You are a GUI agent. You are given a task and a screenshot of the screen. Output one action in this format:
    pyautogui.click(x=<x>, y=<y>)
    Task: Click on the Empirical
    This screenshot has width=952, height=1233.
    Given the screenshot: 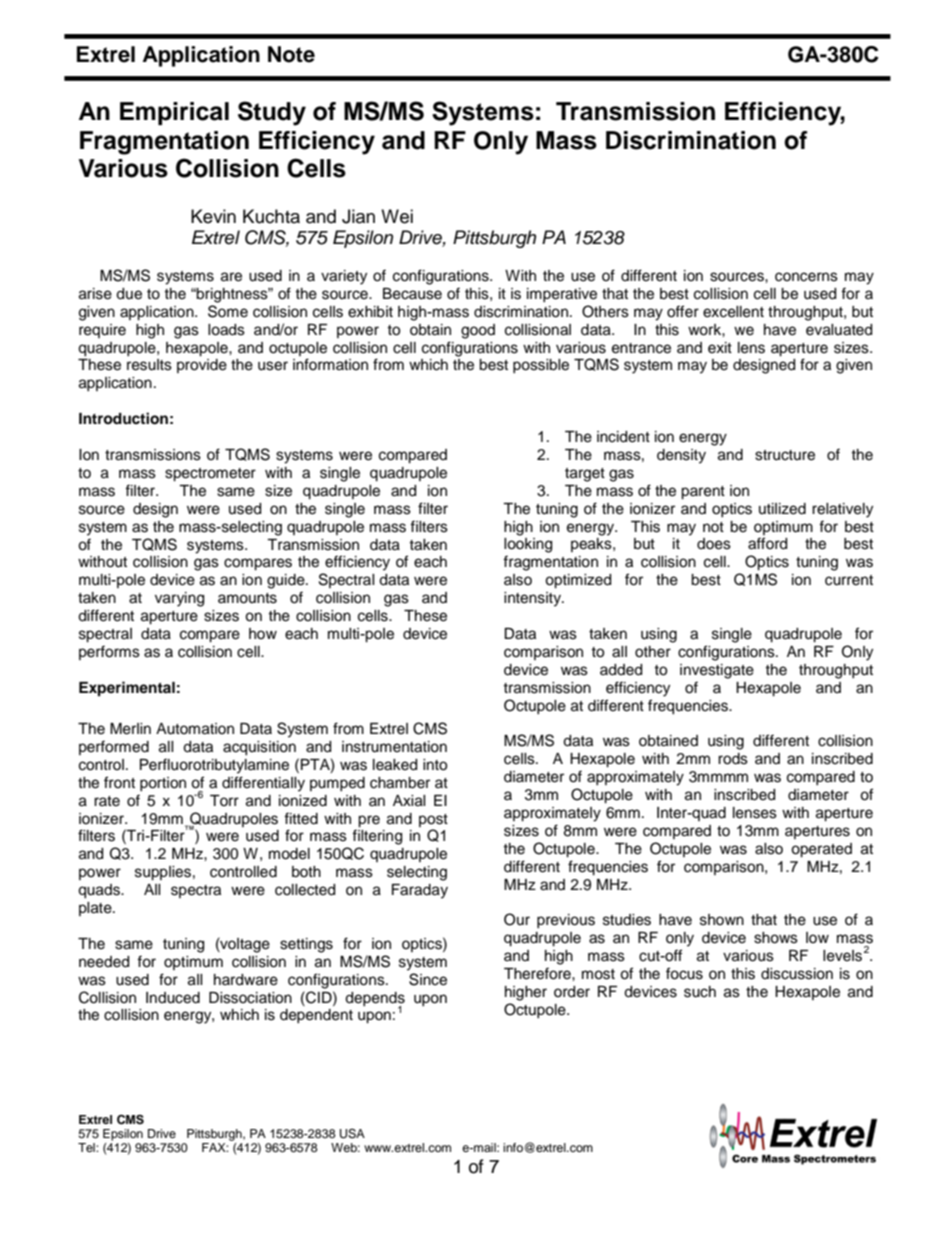 What is the action you would take?
    pyautogui.click(x=174, y=113)
